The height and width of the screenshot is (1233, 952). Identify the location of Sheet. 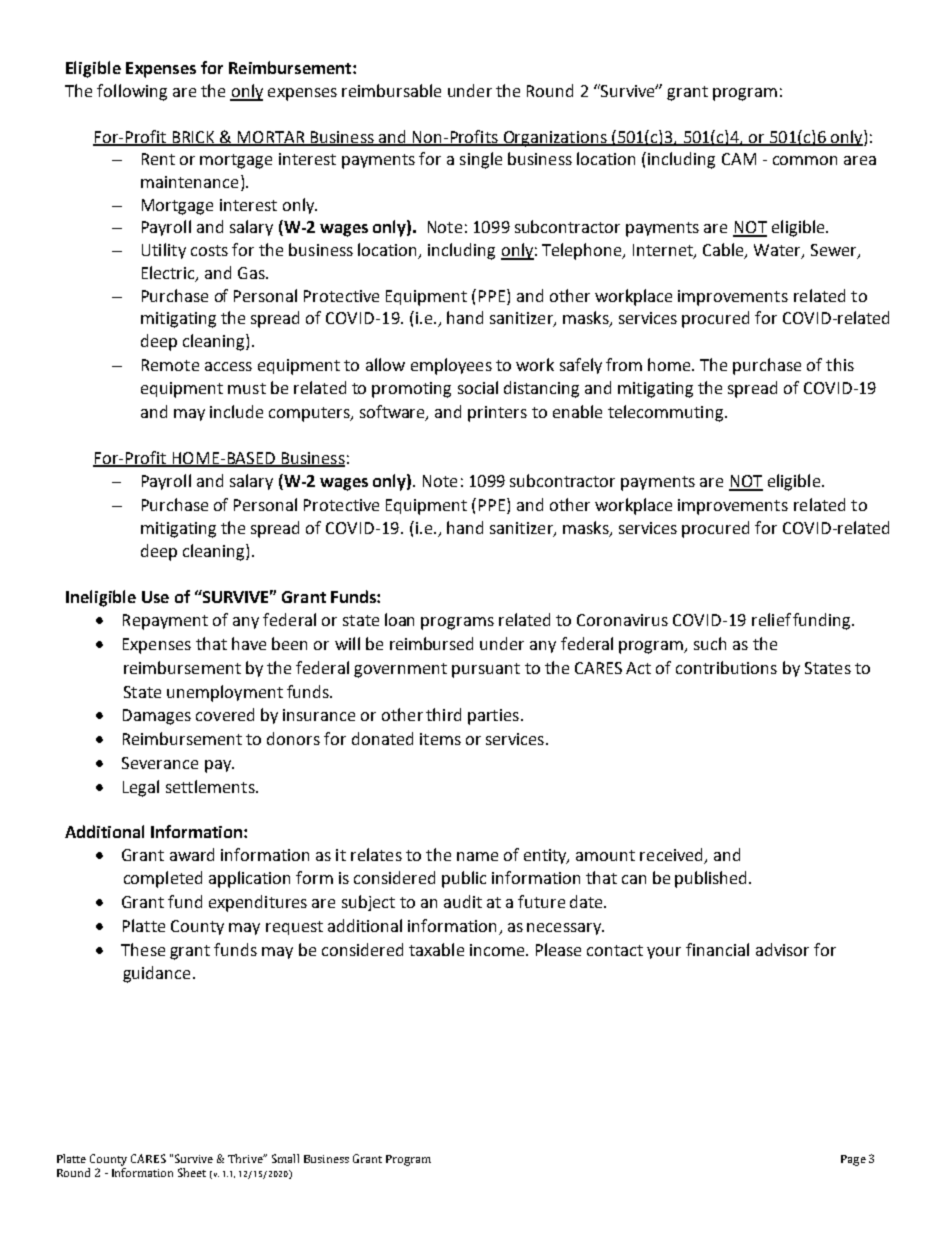
(192, 1172).
